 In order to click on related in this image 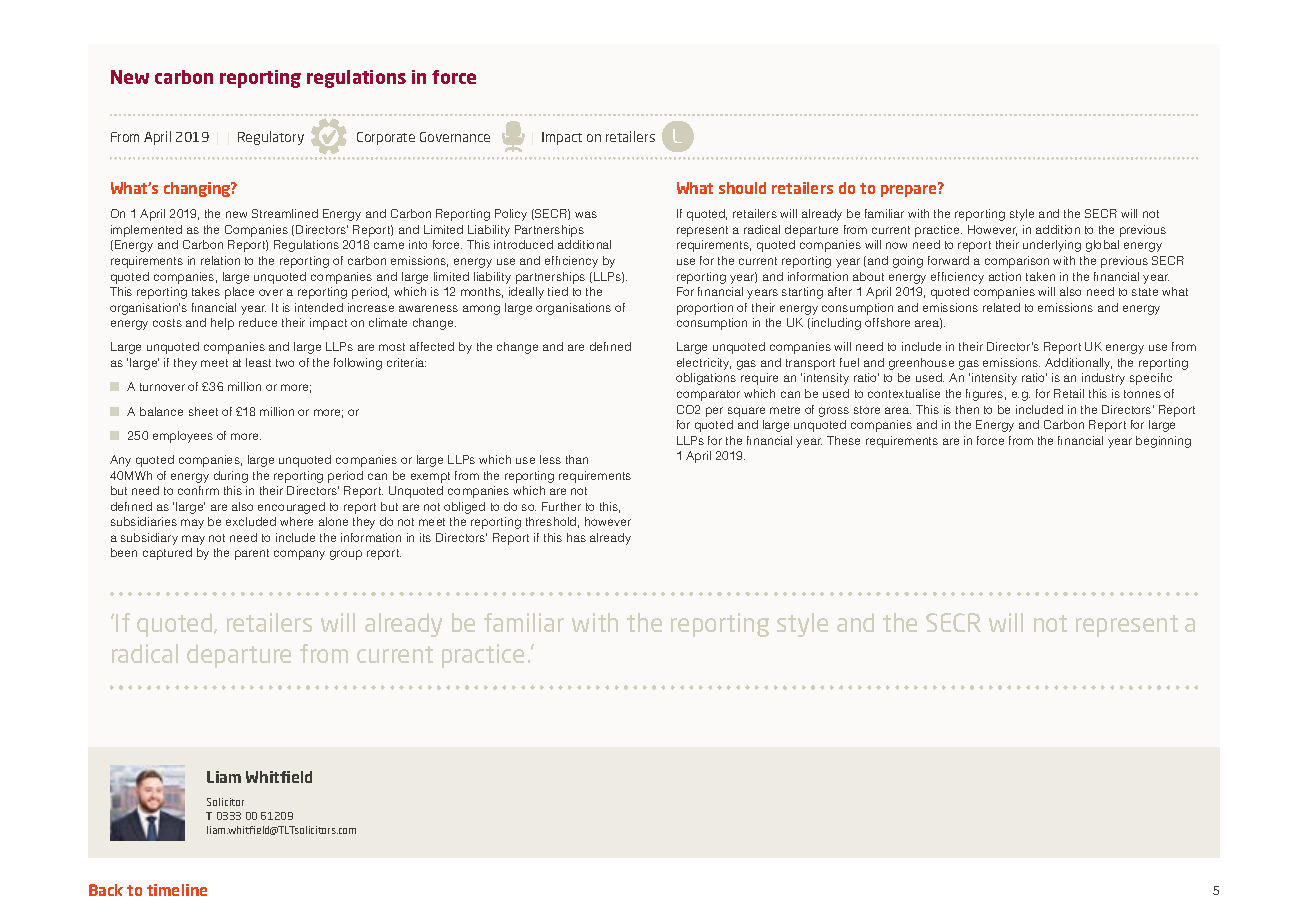, I will do `click(1001, 307)`.
